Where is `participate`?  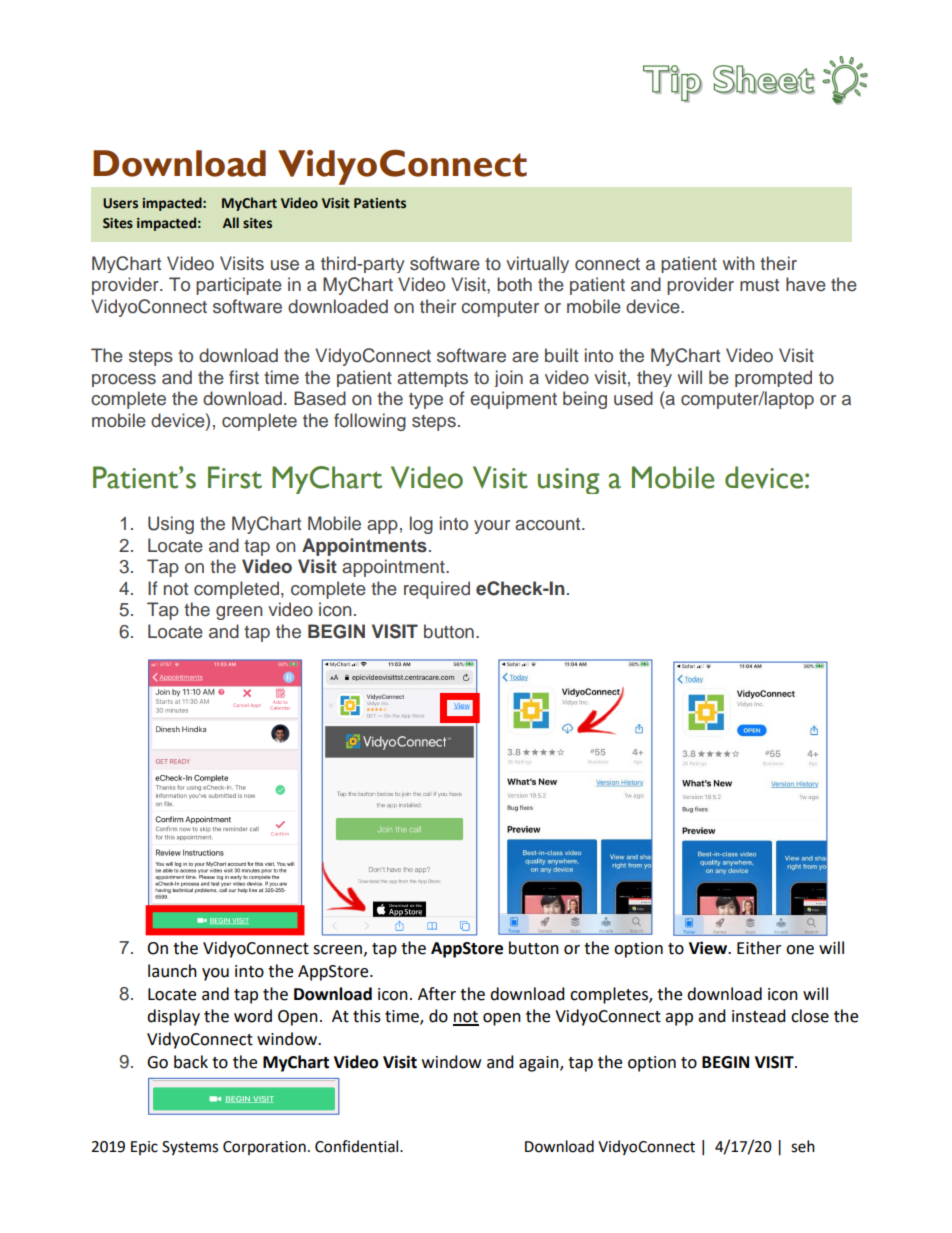
participate is located at coordinates (239, 286).
